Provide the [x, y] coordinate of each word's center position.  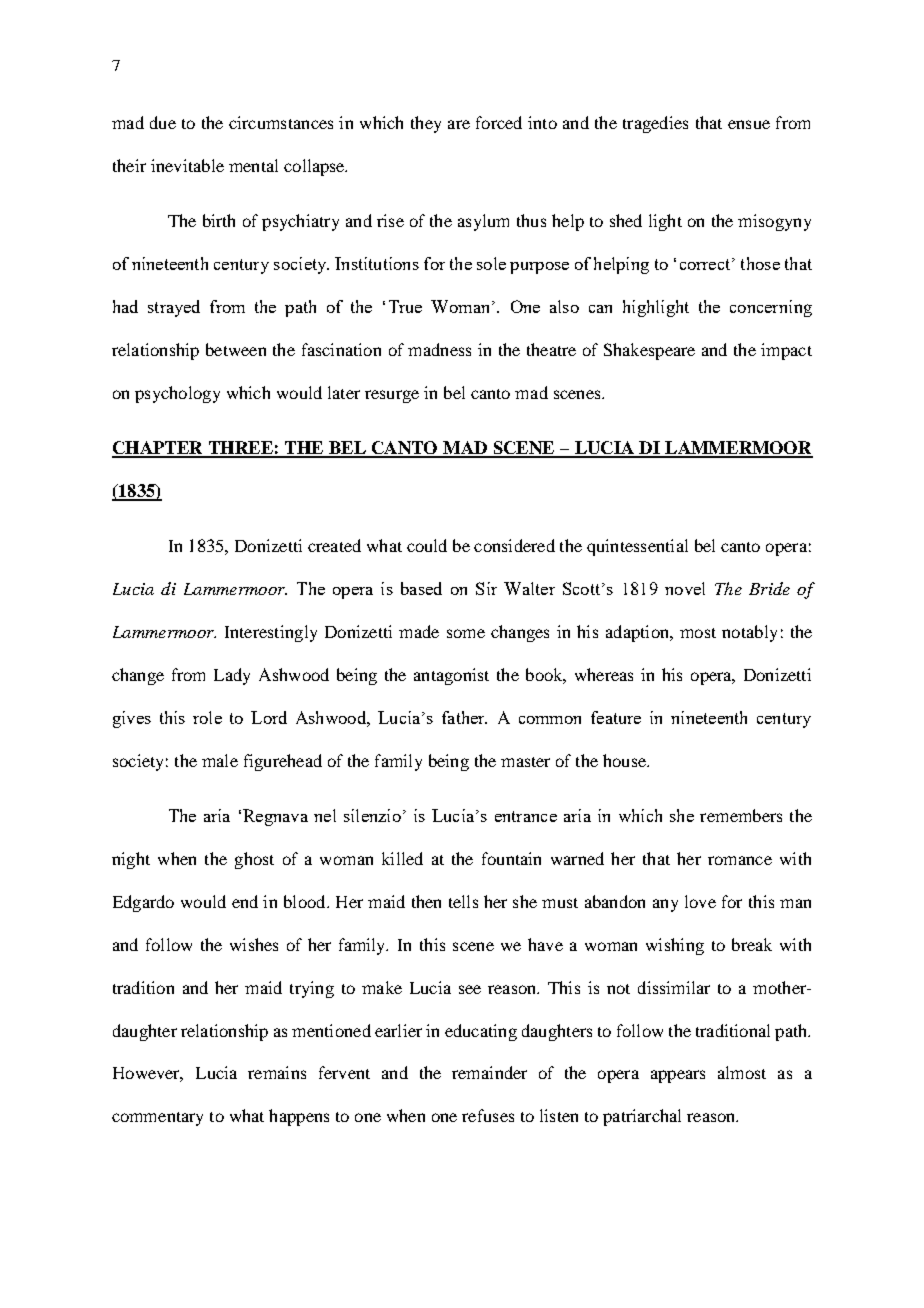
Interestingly [271, 633]
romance [740, 860]
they [426, 124]
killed [402, 858]
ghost [254, 860]
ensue [749, 124]
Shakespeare [649, 351]
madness [439, 349]
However [148, 1074]
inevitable [187, 165]
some [466, 633]
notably [749, 633]
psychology [177, 394]
